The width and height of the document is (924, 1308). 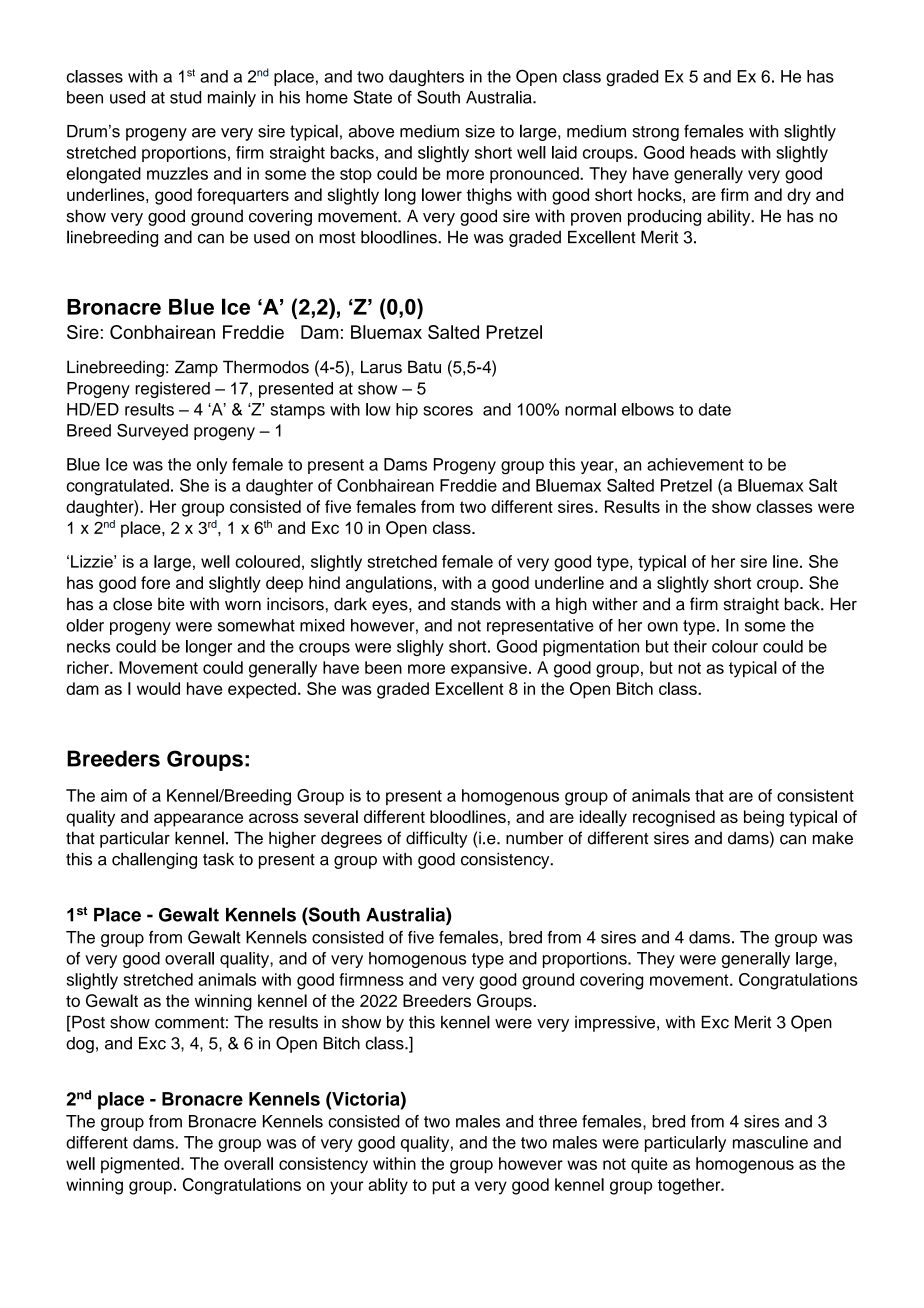 What do you see at coordinates (480, 131) in the document?
I see `size` at bounding box center [480, 131].
